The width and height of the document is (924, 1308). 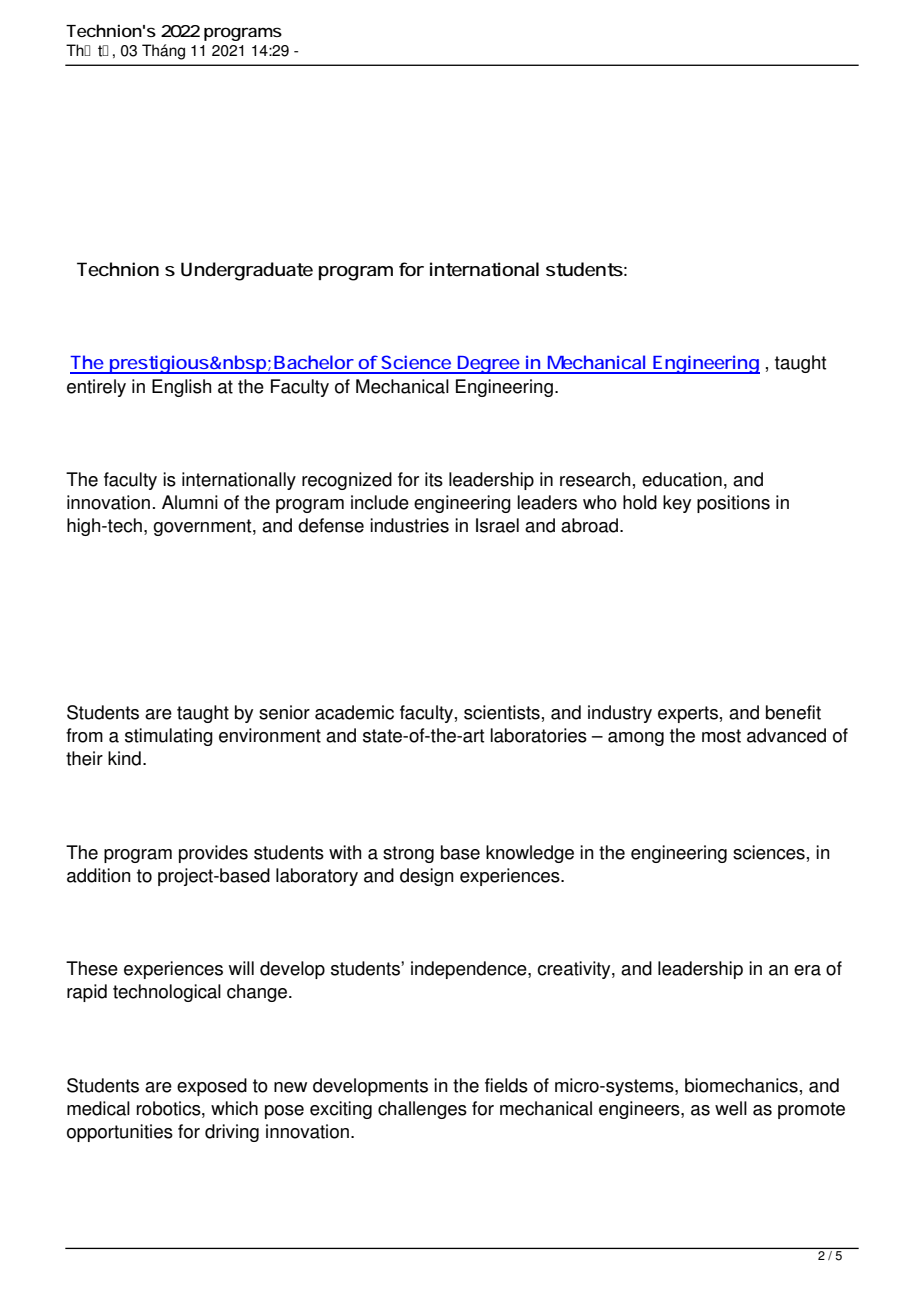 I want to click on provides, so click(x=213, y=854).
